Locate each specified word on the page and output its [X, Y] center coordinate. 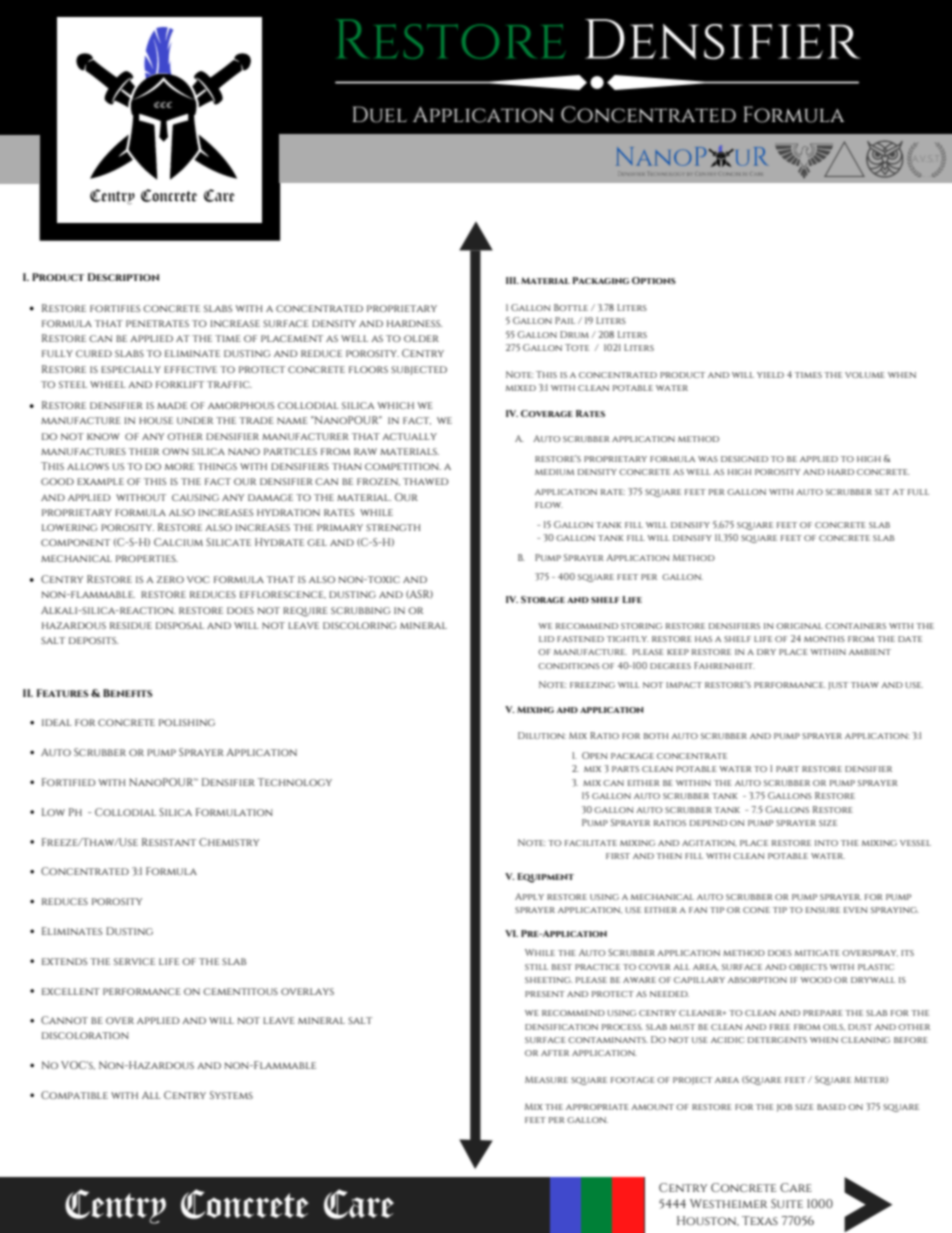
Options [654, 280]
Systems [231, 1095]
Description [123, 277]
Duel [379, 114]
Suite [787, 1203]
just [838, 686]
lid [546, 639]
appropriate [597, 1107]
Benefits [128, 693]
